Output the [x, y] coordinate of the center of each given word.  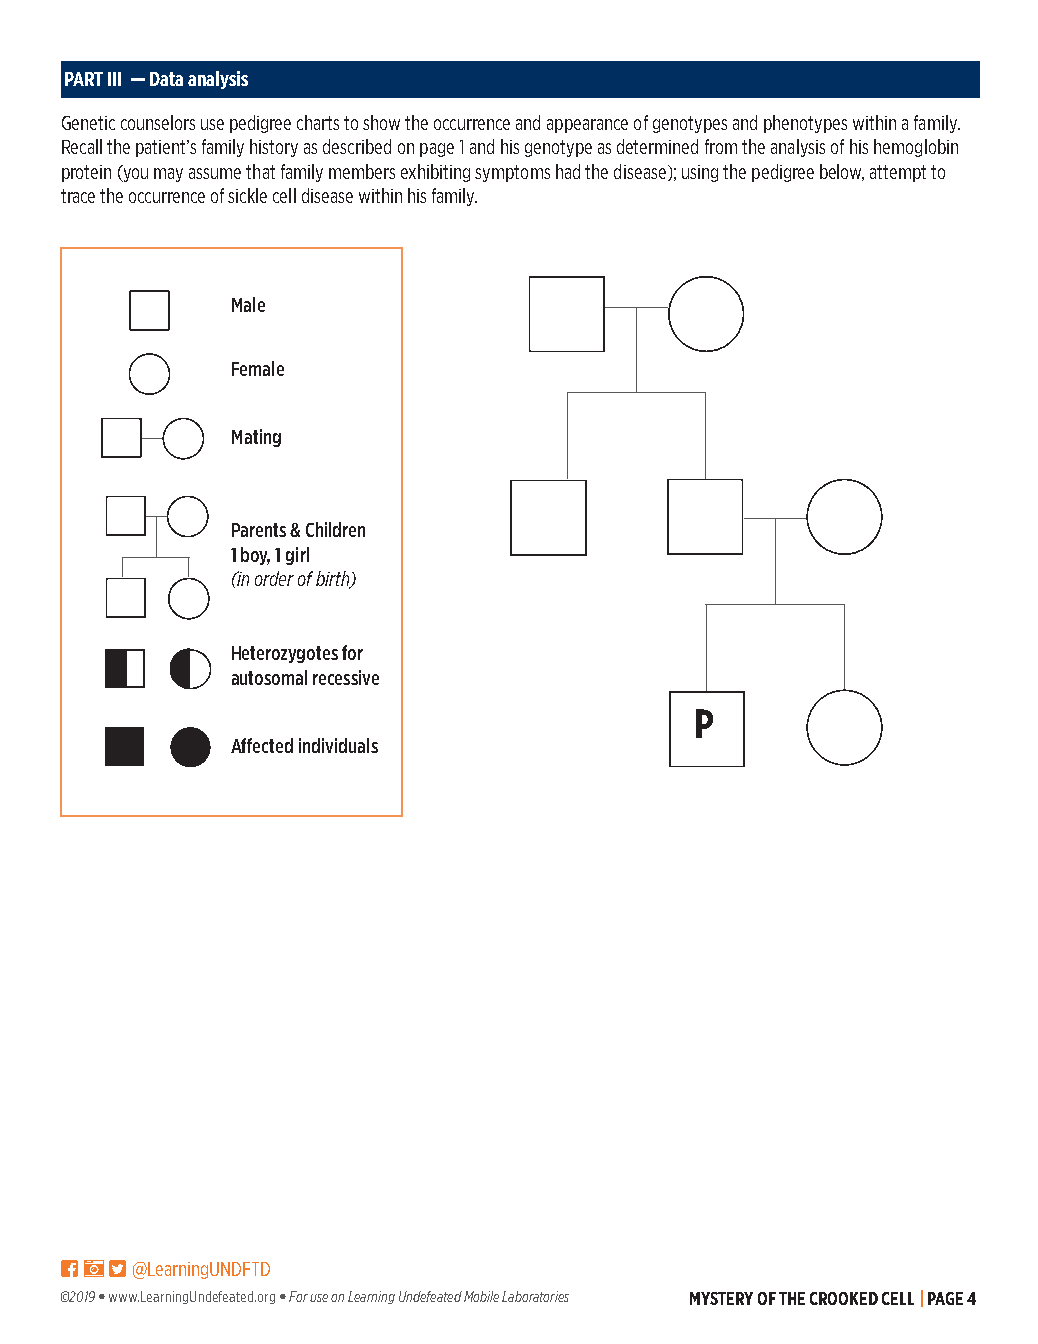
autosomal [269, 677]
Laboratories [535, 1296]
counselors [158, 122]
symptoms [512, 173]
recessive [346, 677]
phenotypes [805, 124]
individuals [338, 745]
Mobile [481, 1296]
